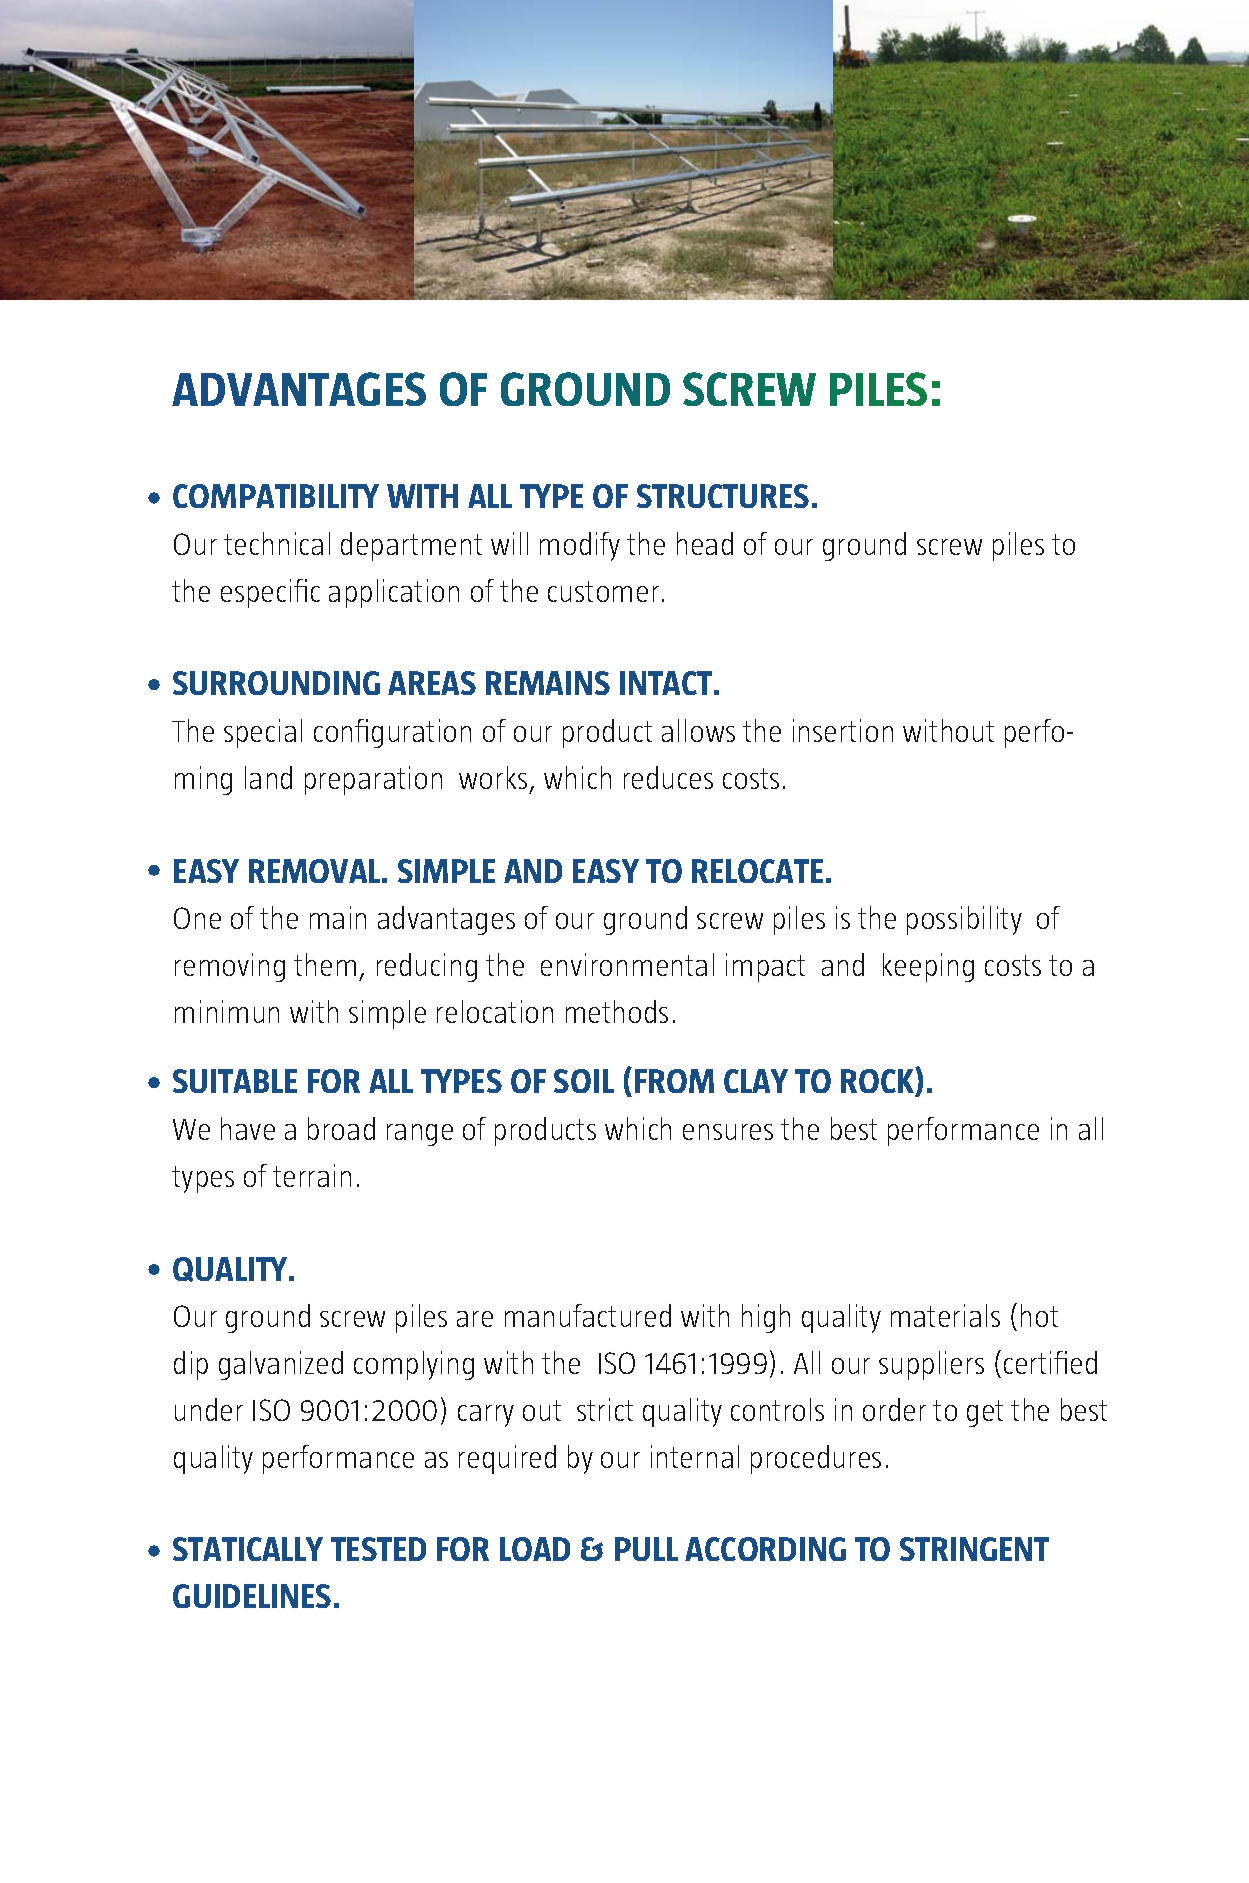 The image size is (1249, 1883). I want to click on PULL, so click(646, 1549).
